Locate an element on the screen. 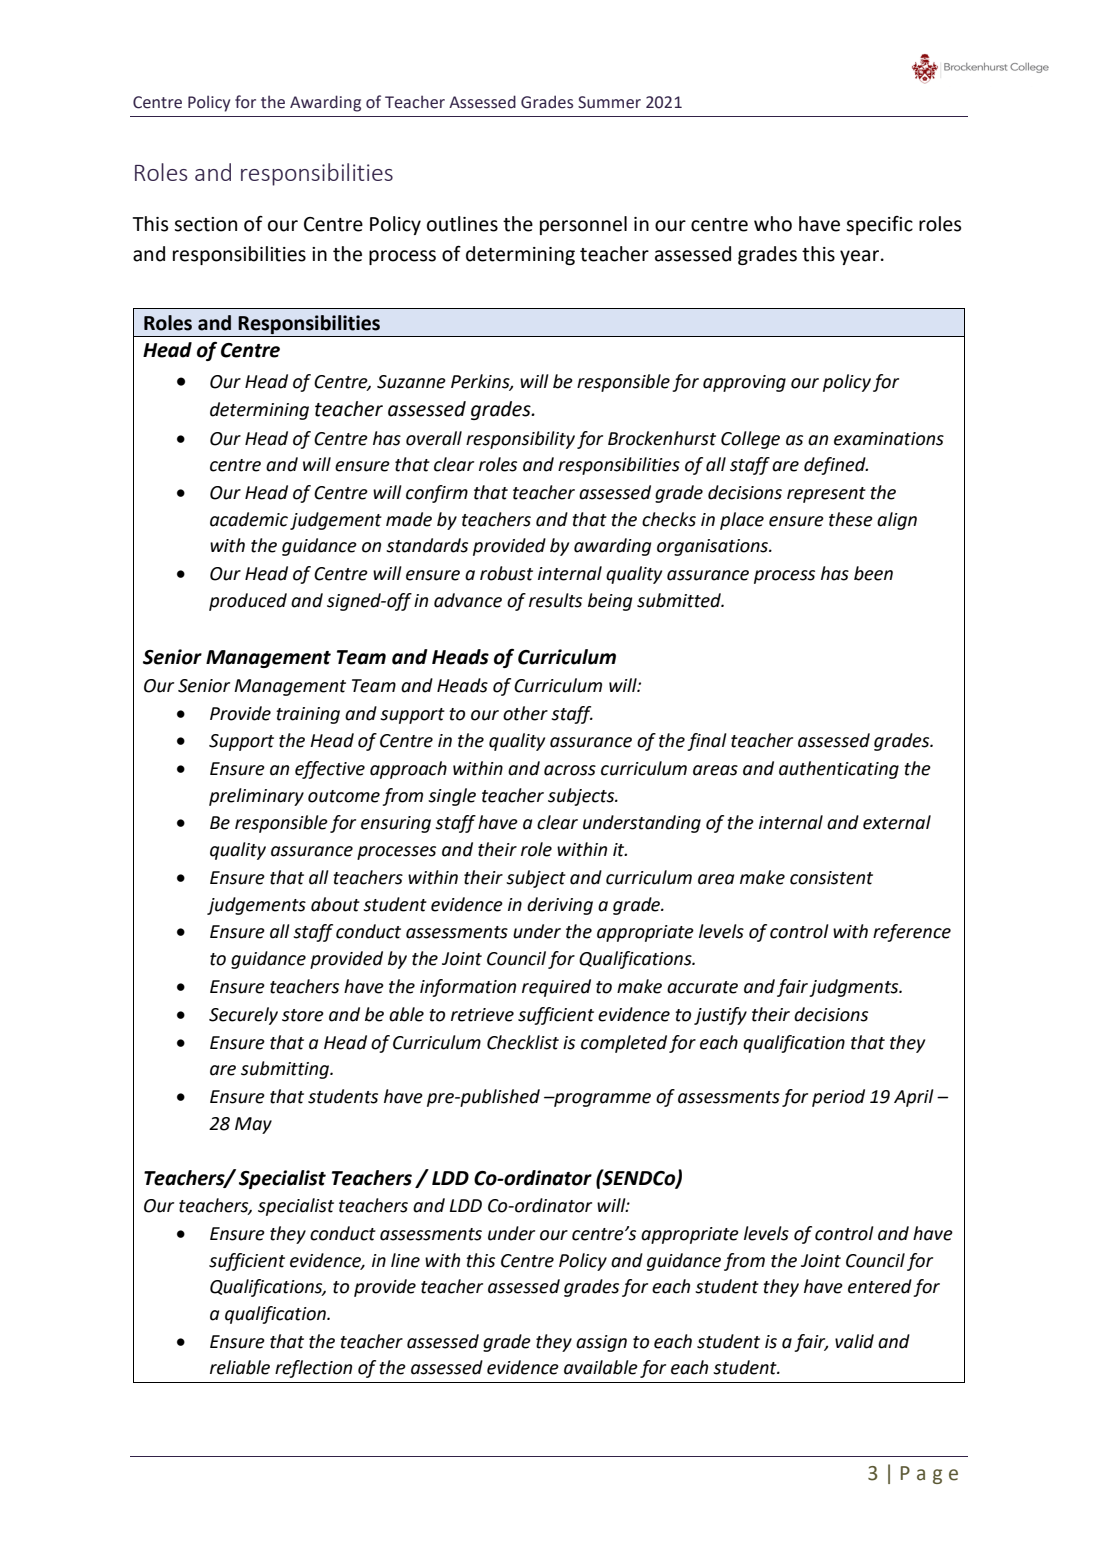 Image resolution: width=1097 pixels, height=1551 pixels. responsibility is located at coordinates (520, 440).
